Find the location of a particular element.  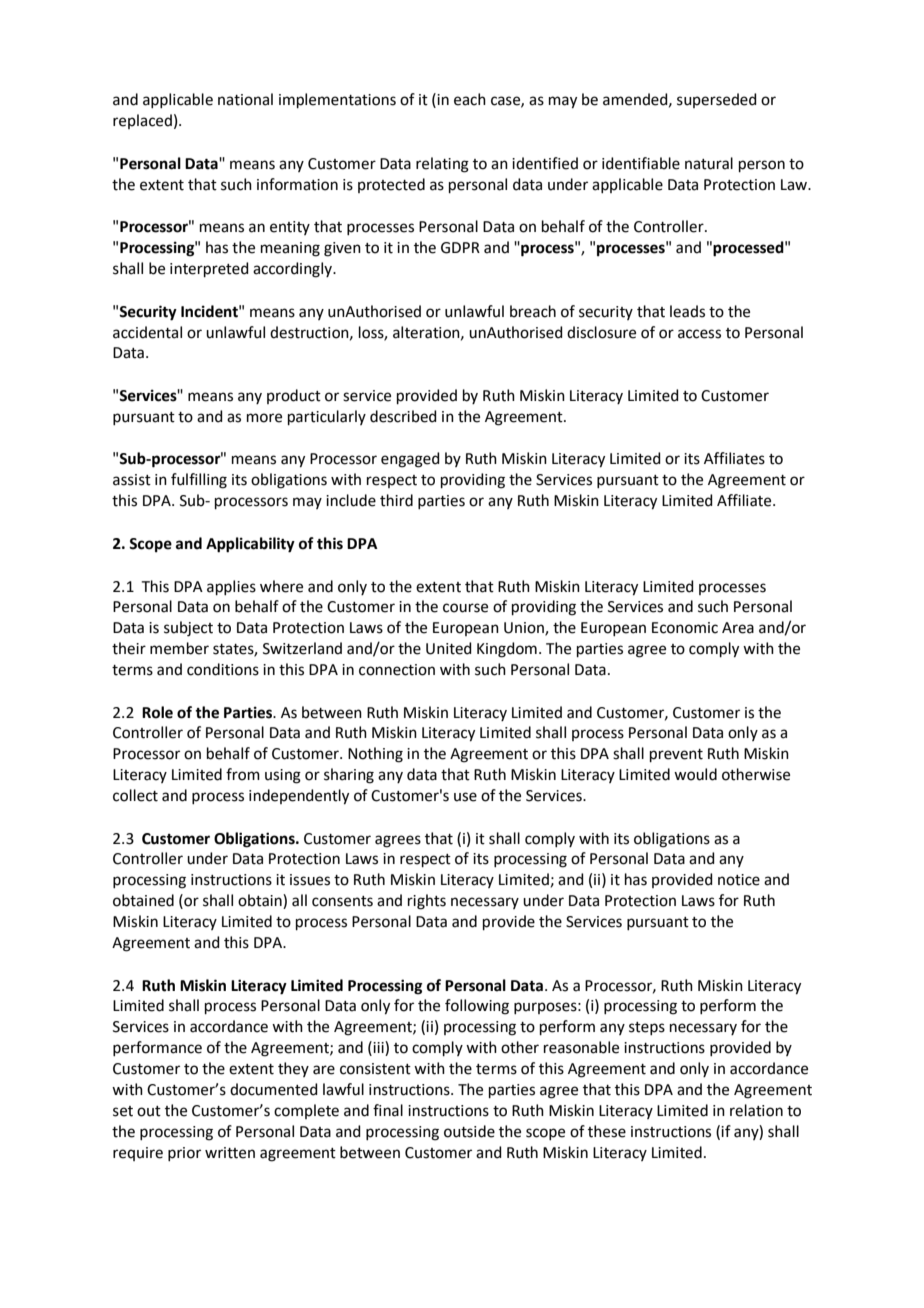

subject is located at coordinates (188, 629).
